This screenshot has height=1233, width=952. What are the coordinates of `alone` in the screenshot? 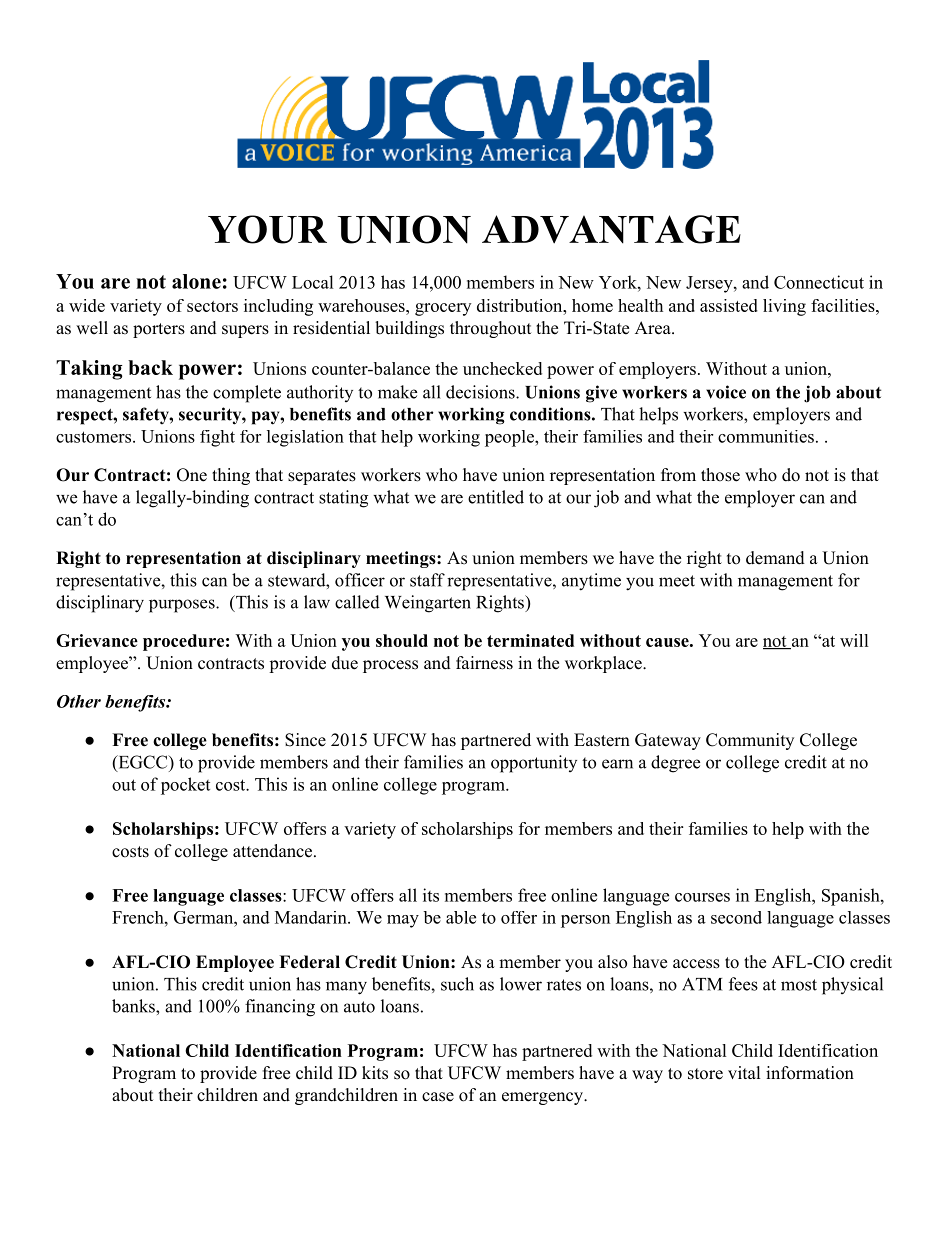 It's located at (196, 281).
